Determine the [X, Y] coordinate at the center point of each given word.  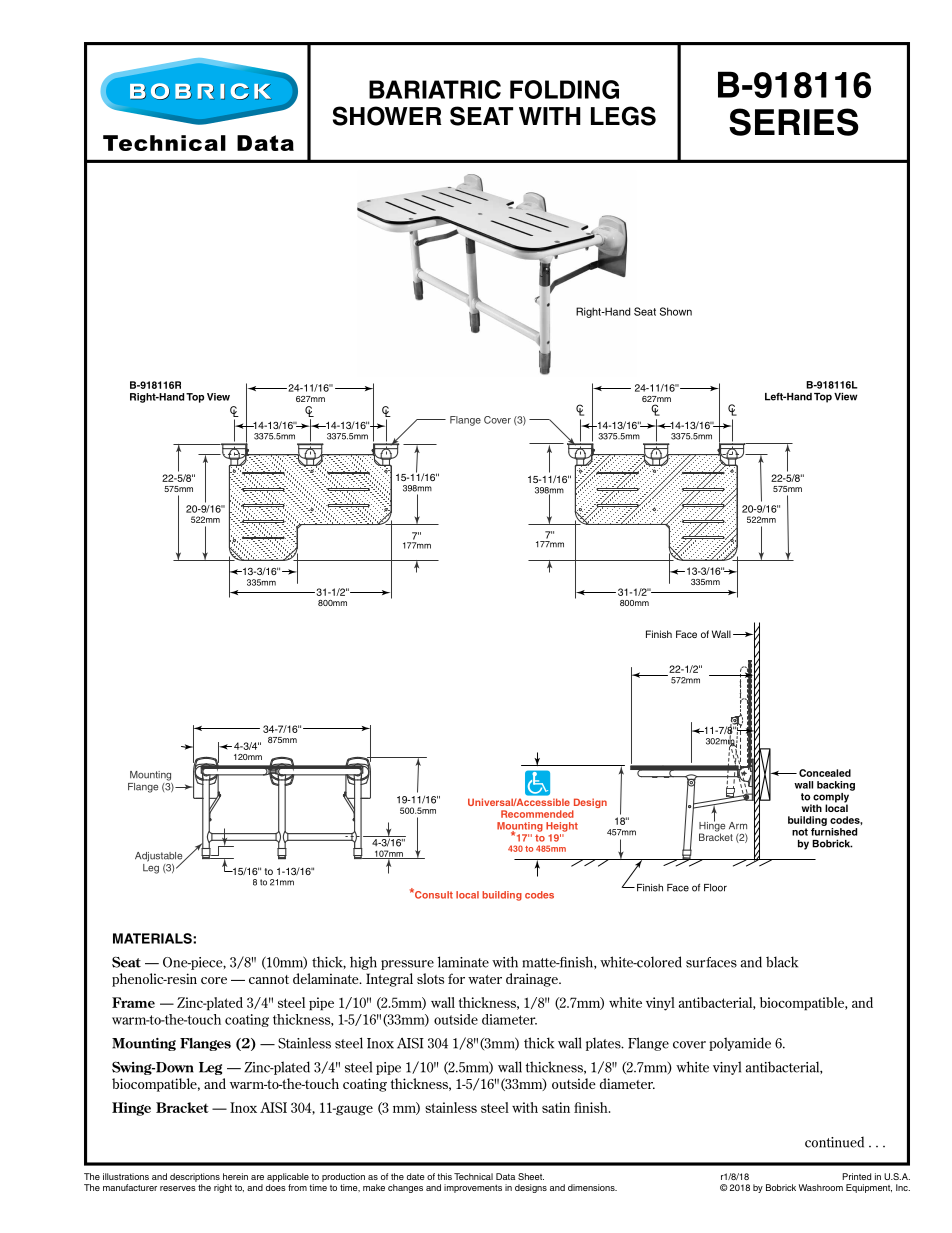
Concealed [825, 773]
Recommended [537, 814]
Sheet [531, 1176]
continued [834, 1142]
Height [562, 827]
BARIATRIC [435, 89]
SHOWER [387, 116]
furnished [834, 832]
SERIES [794, 122]
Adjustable [160, 858]
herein [235, 1176]
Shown [676, 311]
